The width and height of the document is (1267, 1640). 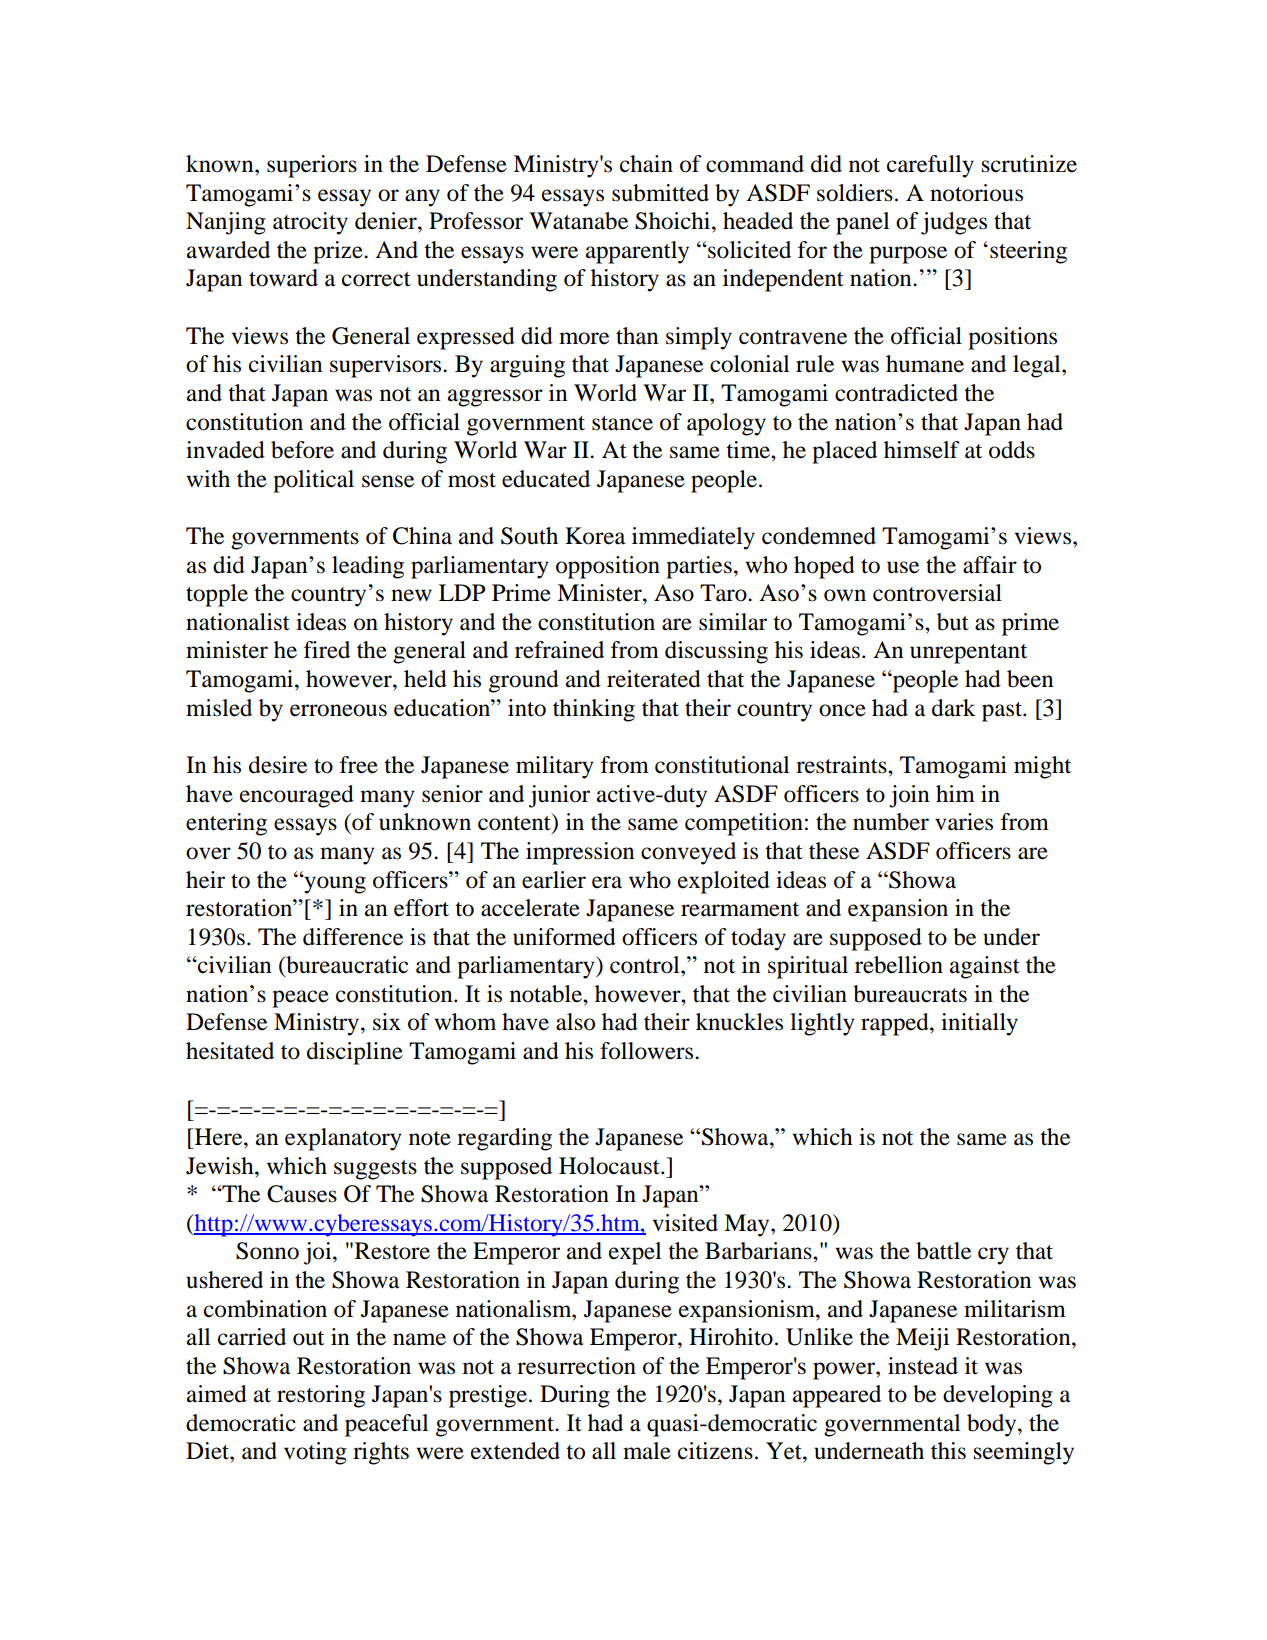 I want to click on judges, so click(x=954, y=223).
